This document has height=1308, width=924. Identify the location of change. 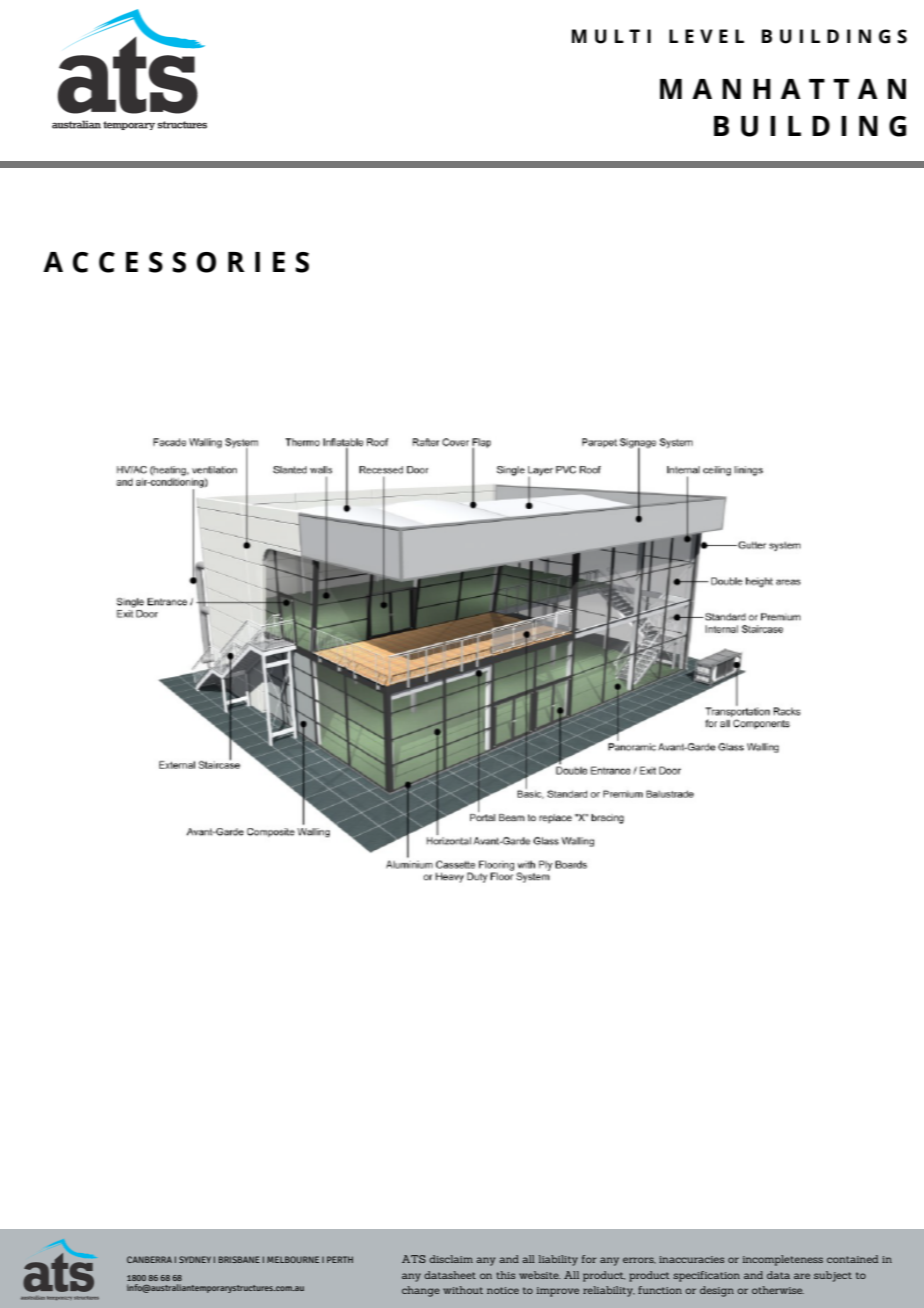
(421, 1291).
